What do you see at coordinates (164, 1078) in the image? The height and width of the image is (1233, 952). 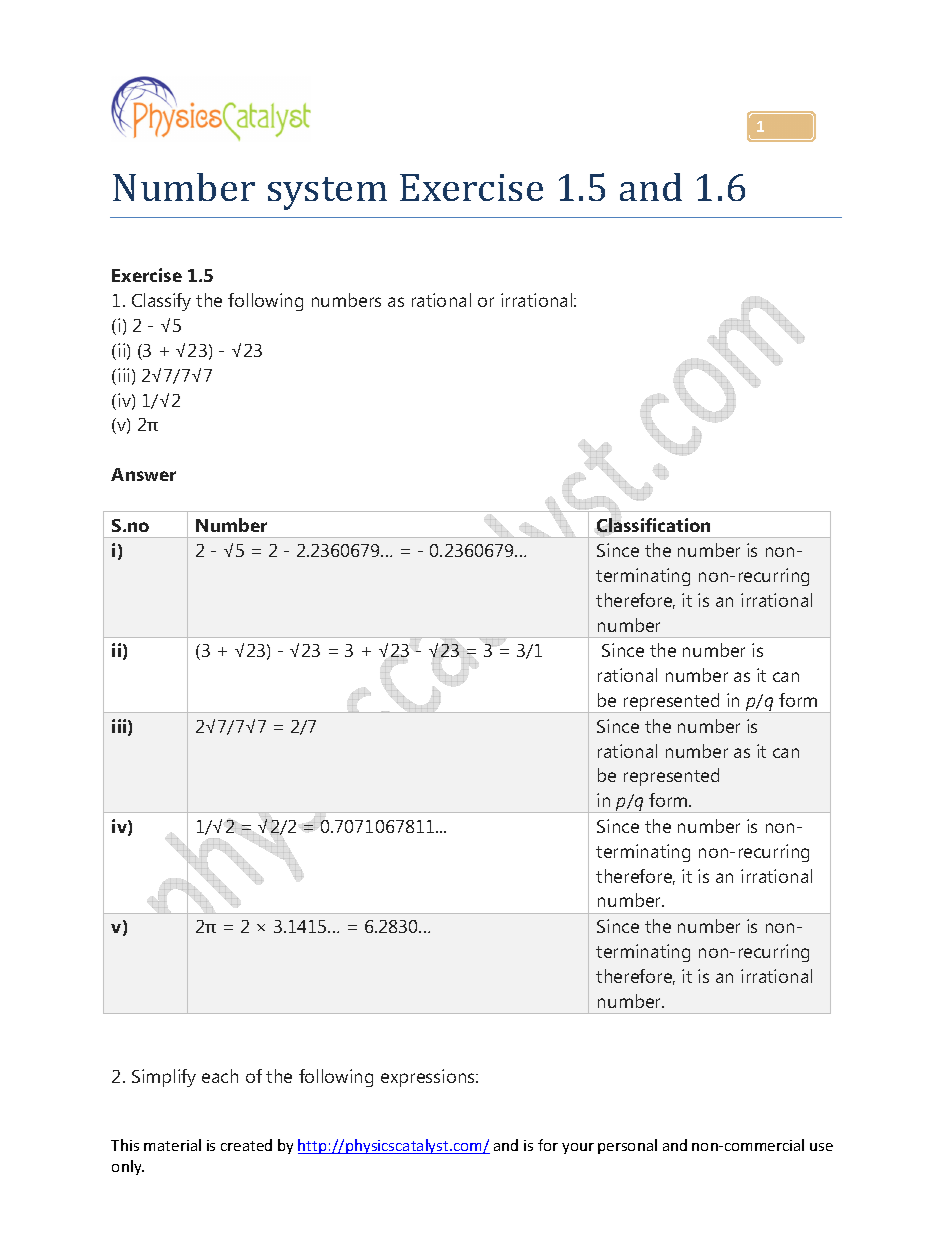 I see `Simplify` at bounding box center [164, 1078].
